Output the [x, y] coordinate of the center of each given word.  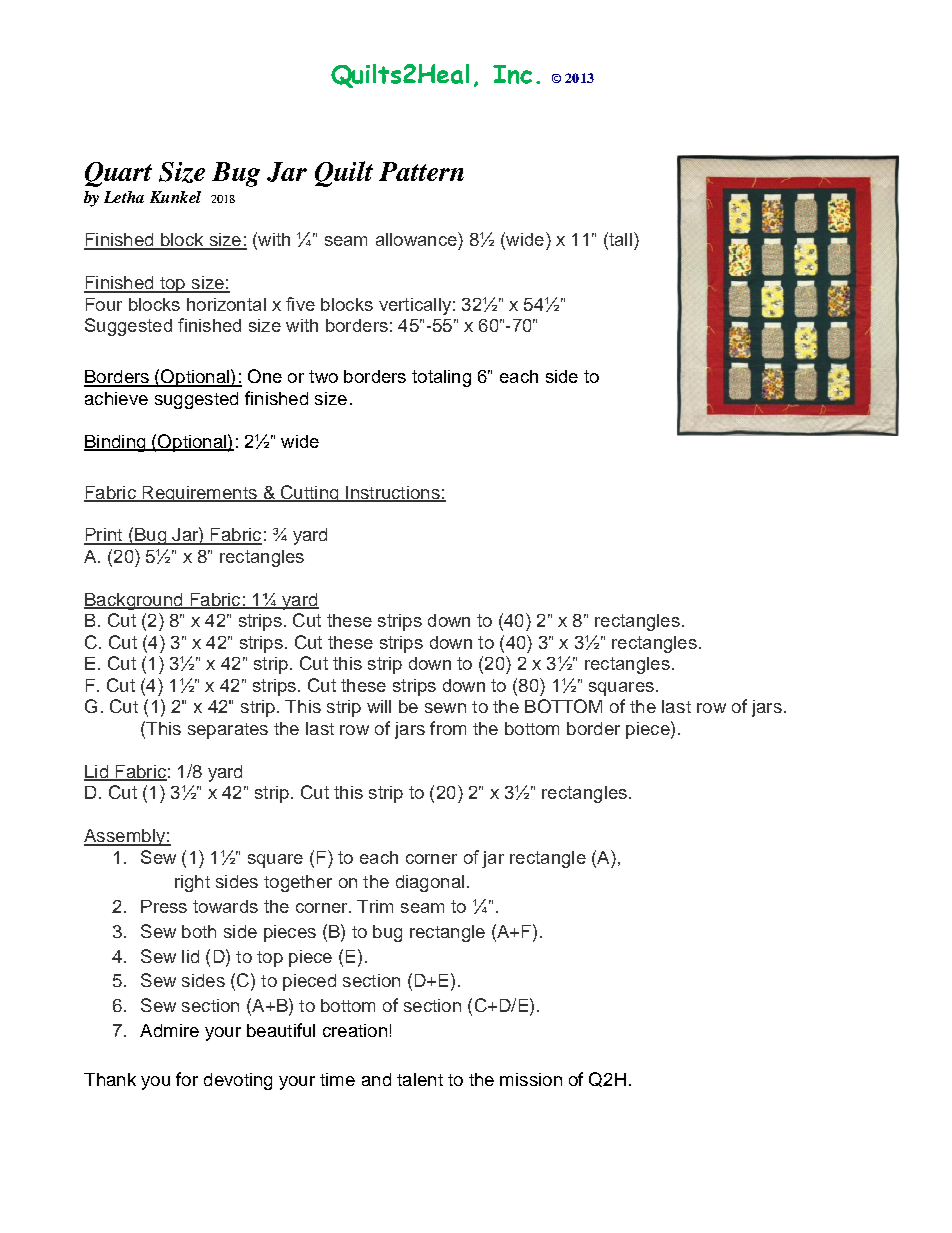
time [337, 1079]
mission [531, 1079]
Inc [512, 74]
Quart [118, 174]
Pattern [421, 171]
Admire [169, 1030]
